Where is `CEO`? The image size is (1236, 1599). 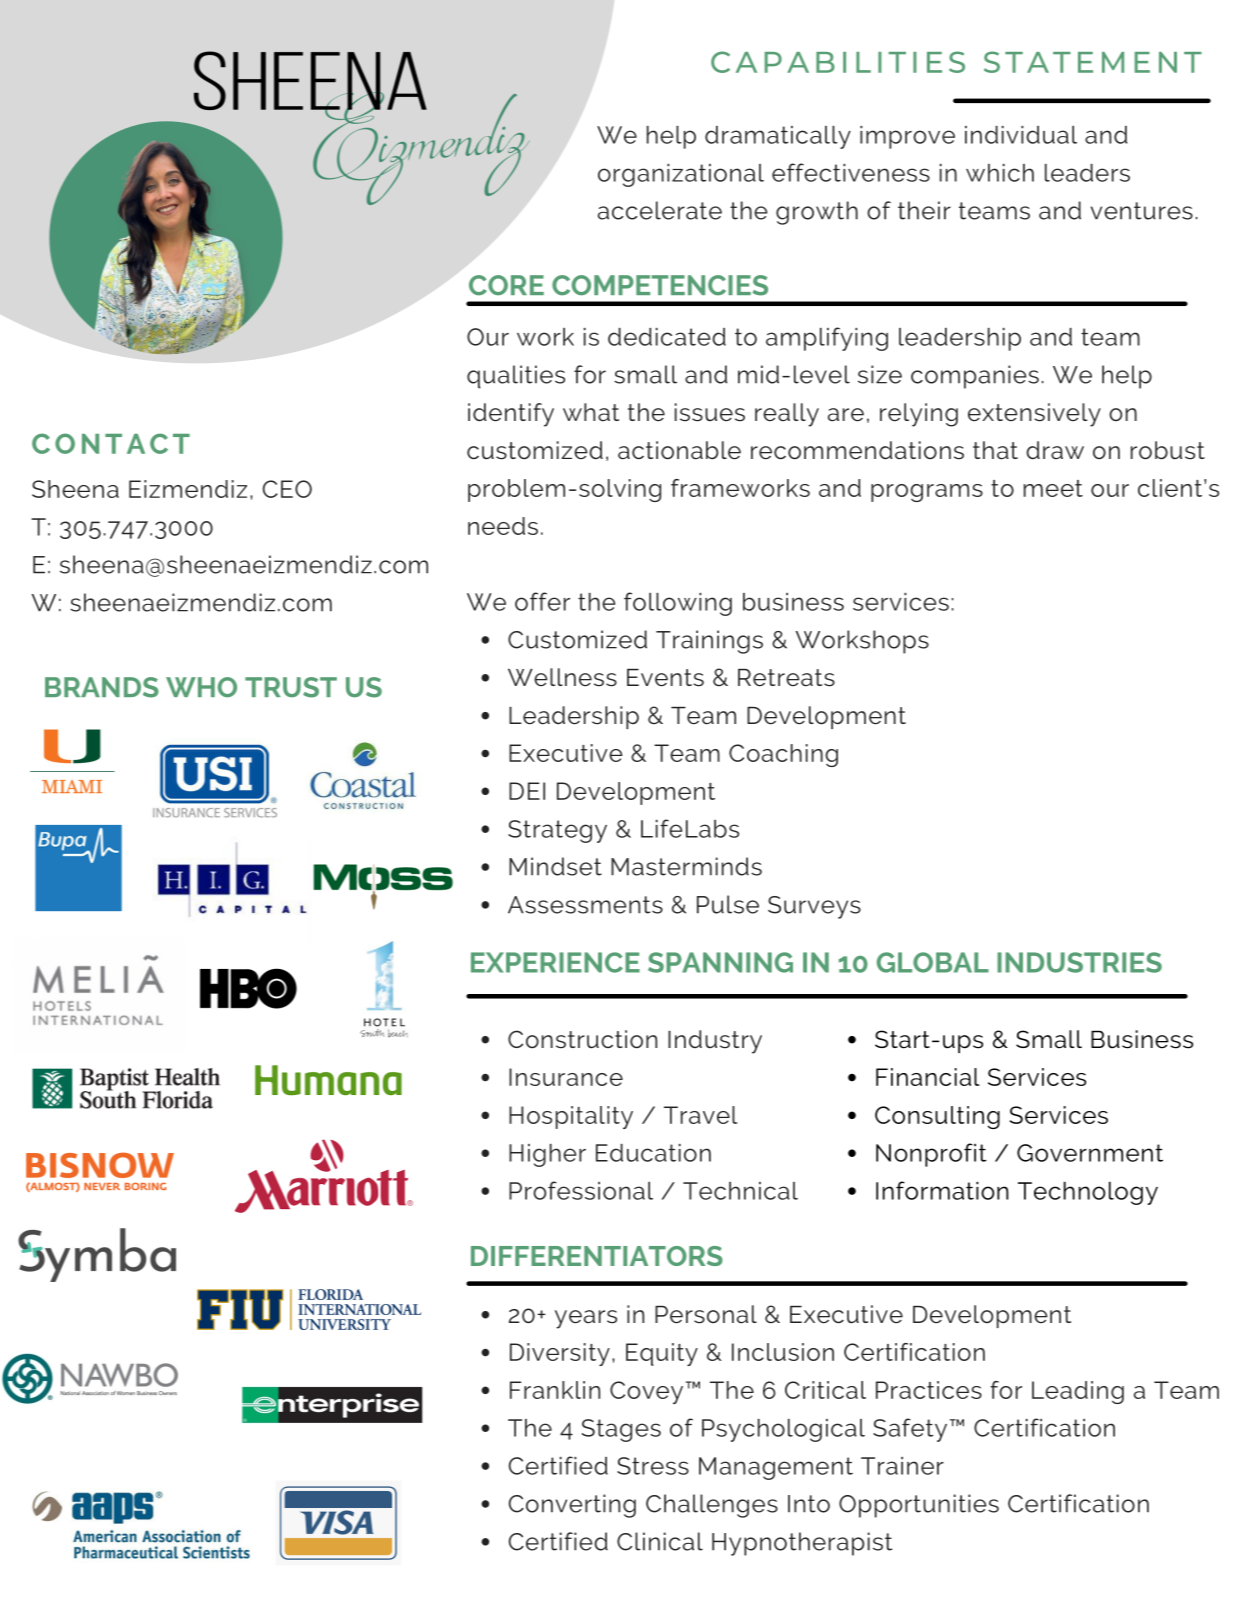
CEO is located at coordinates (287, 489).
